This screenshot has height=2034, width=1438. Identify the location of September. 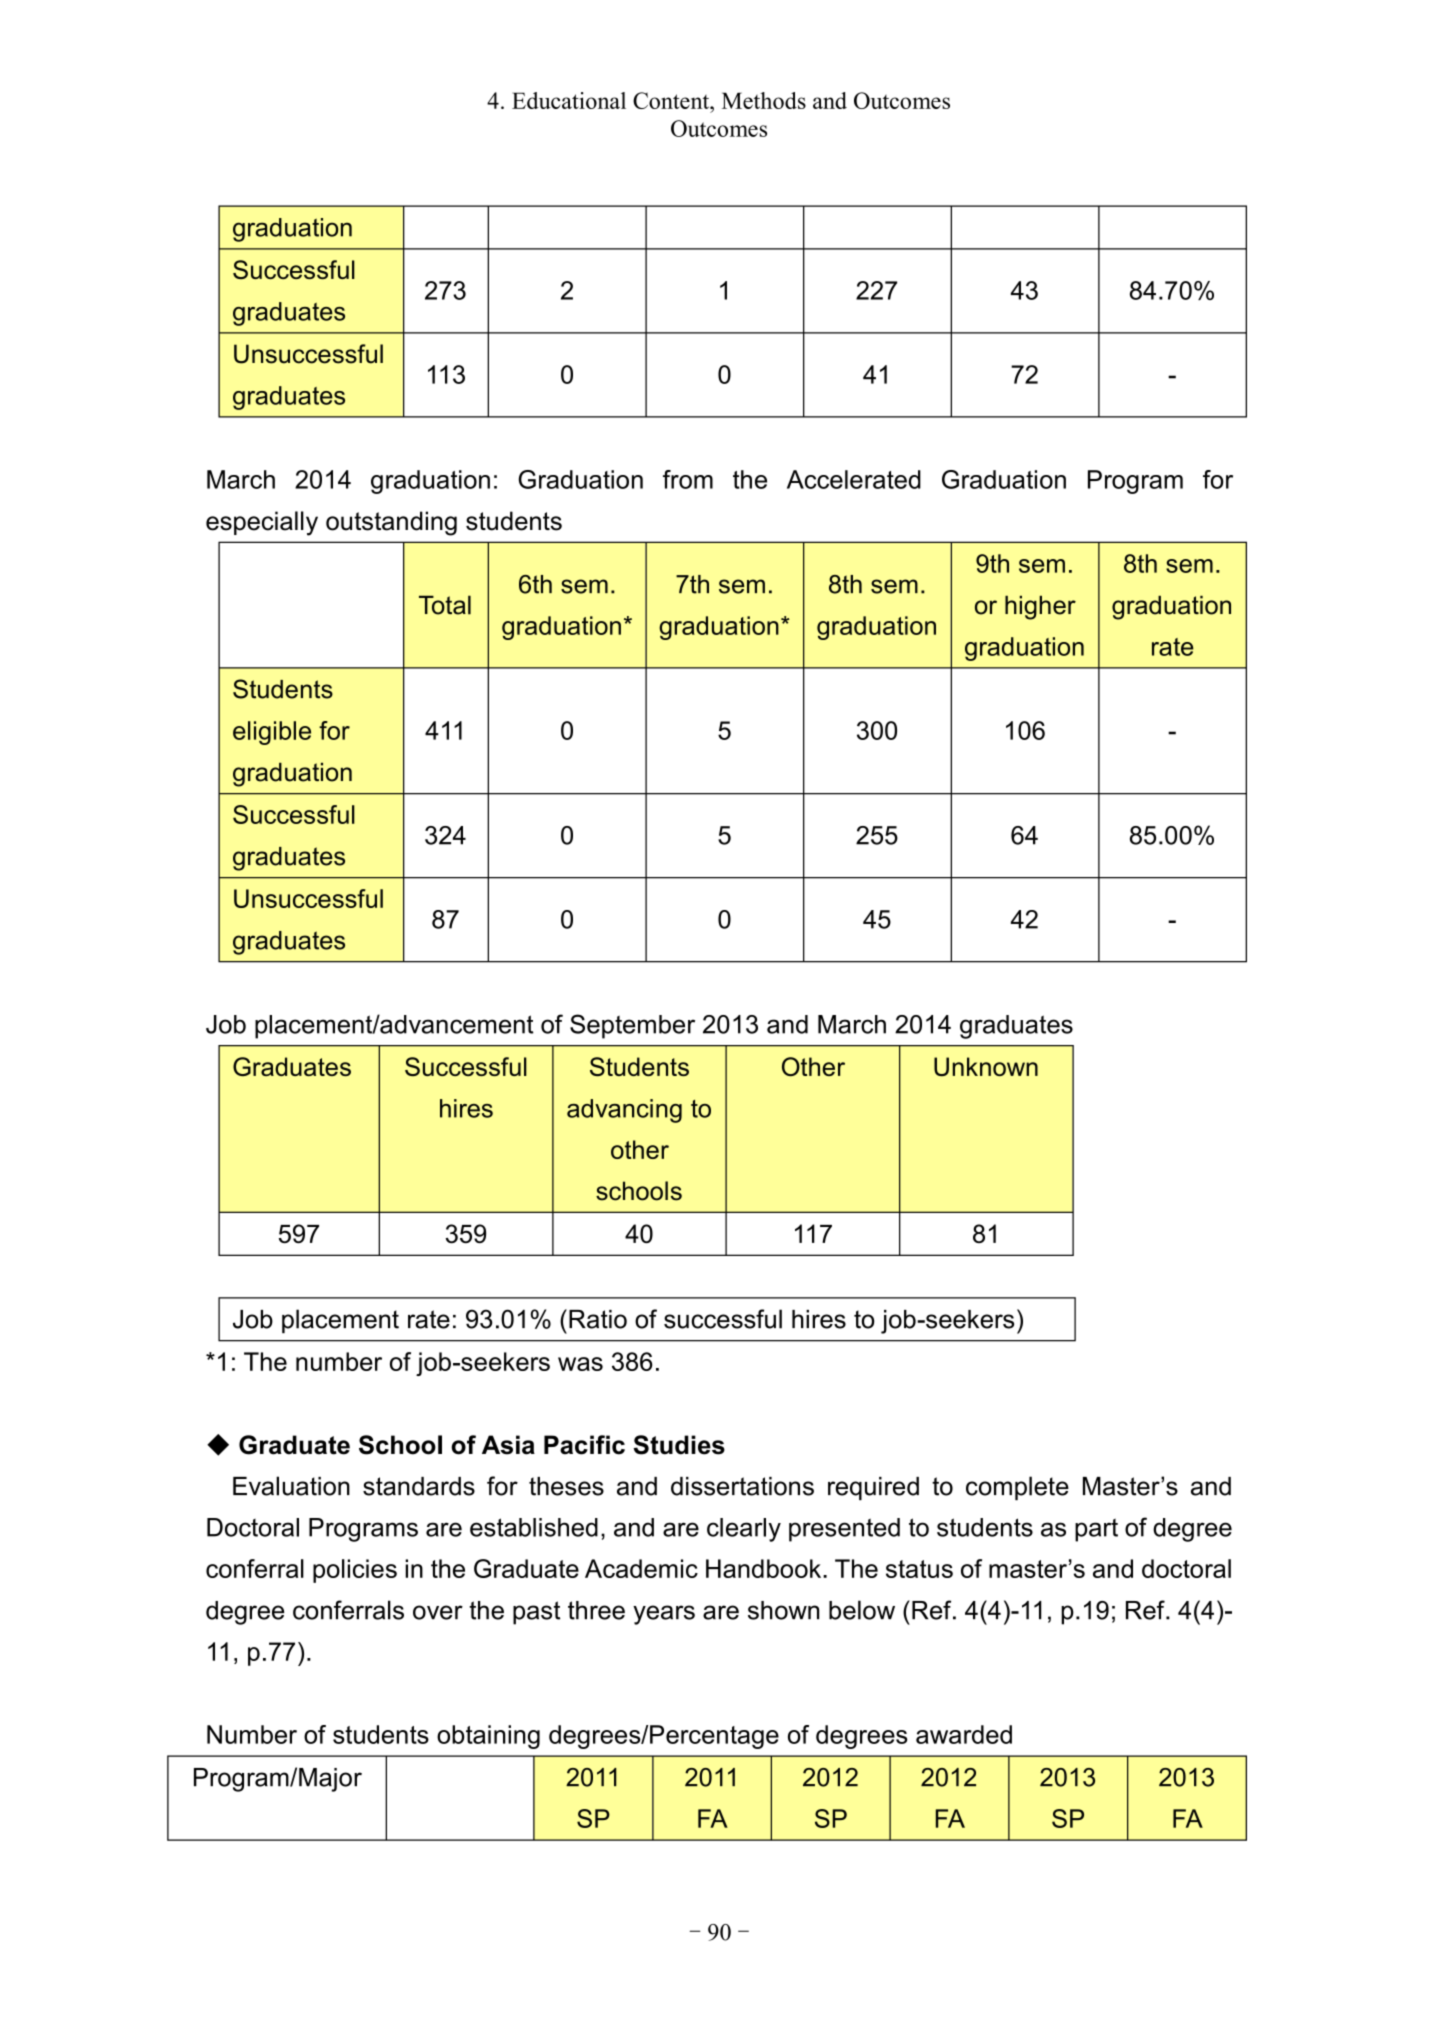
(632, 1026).
